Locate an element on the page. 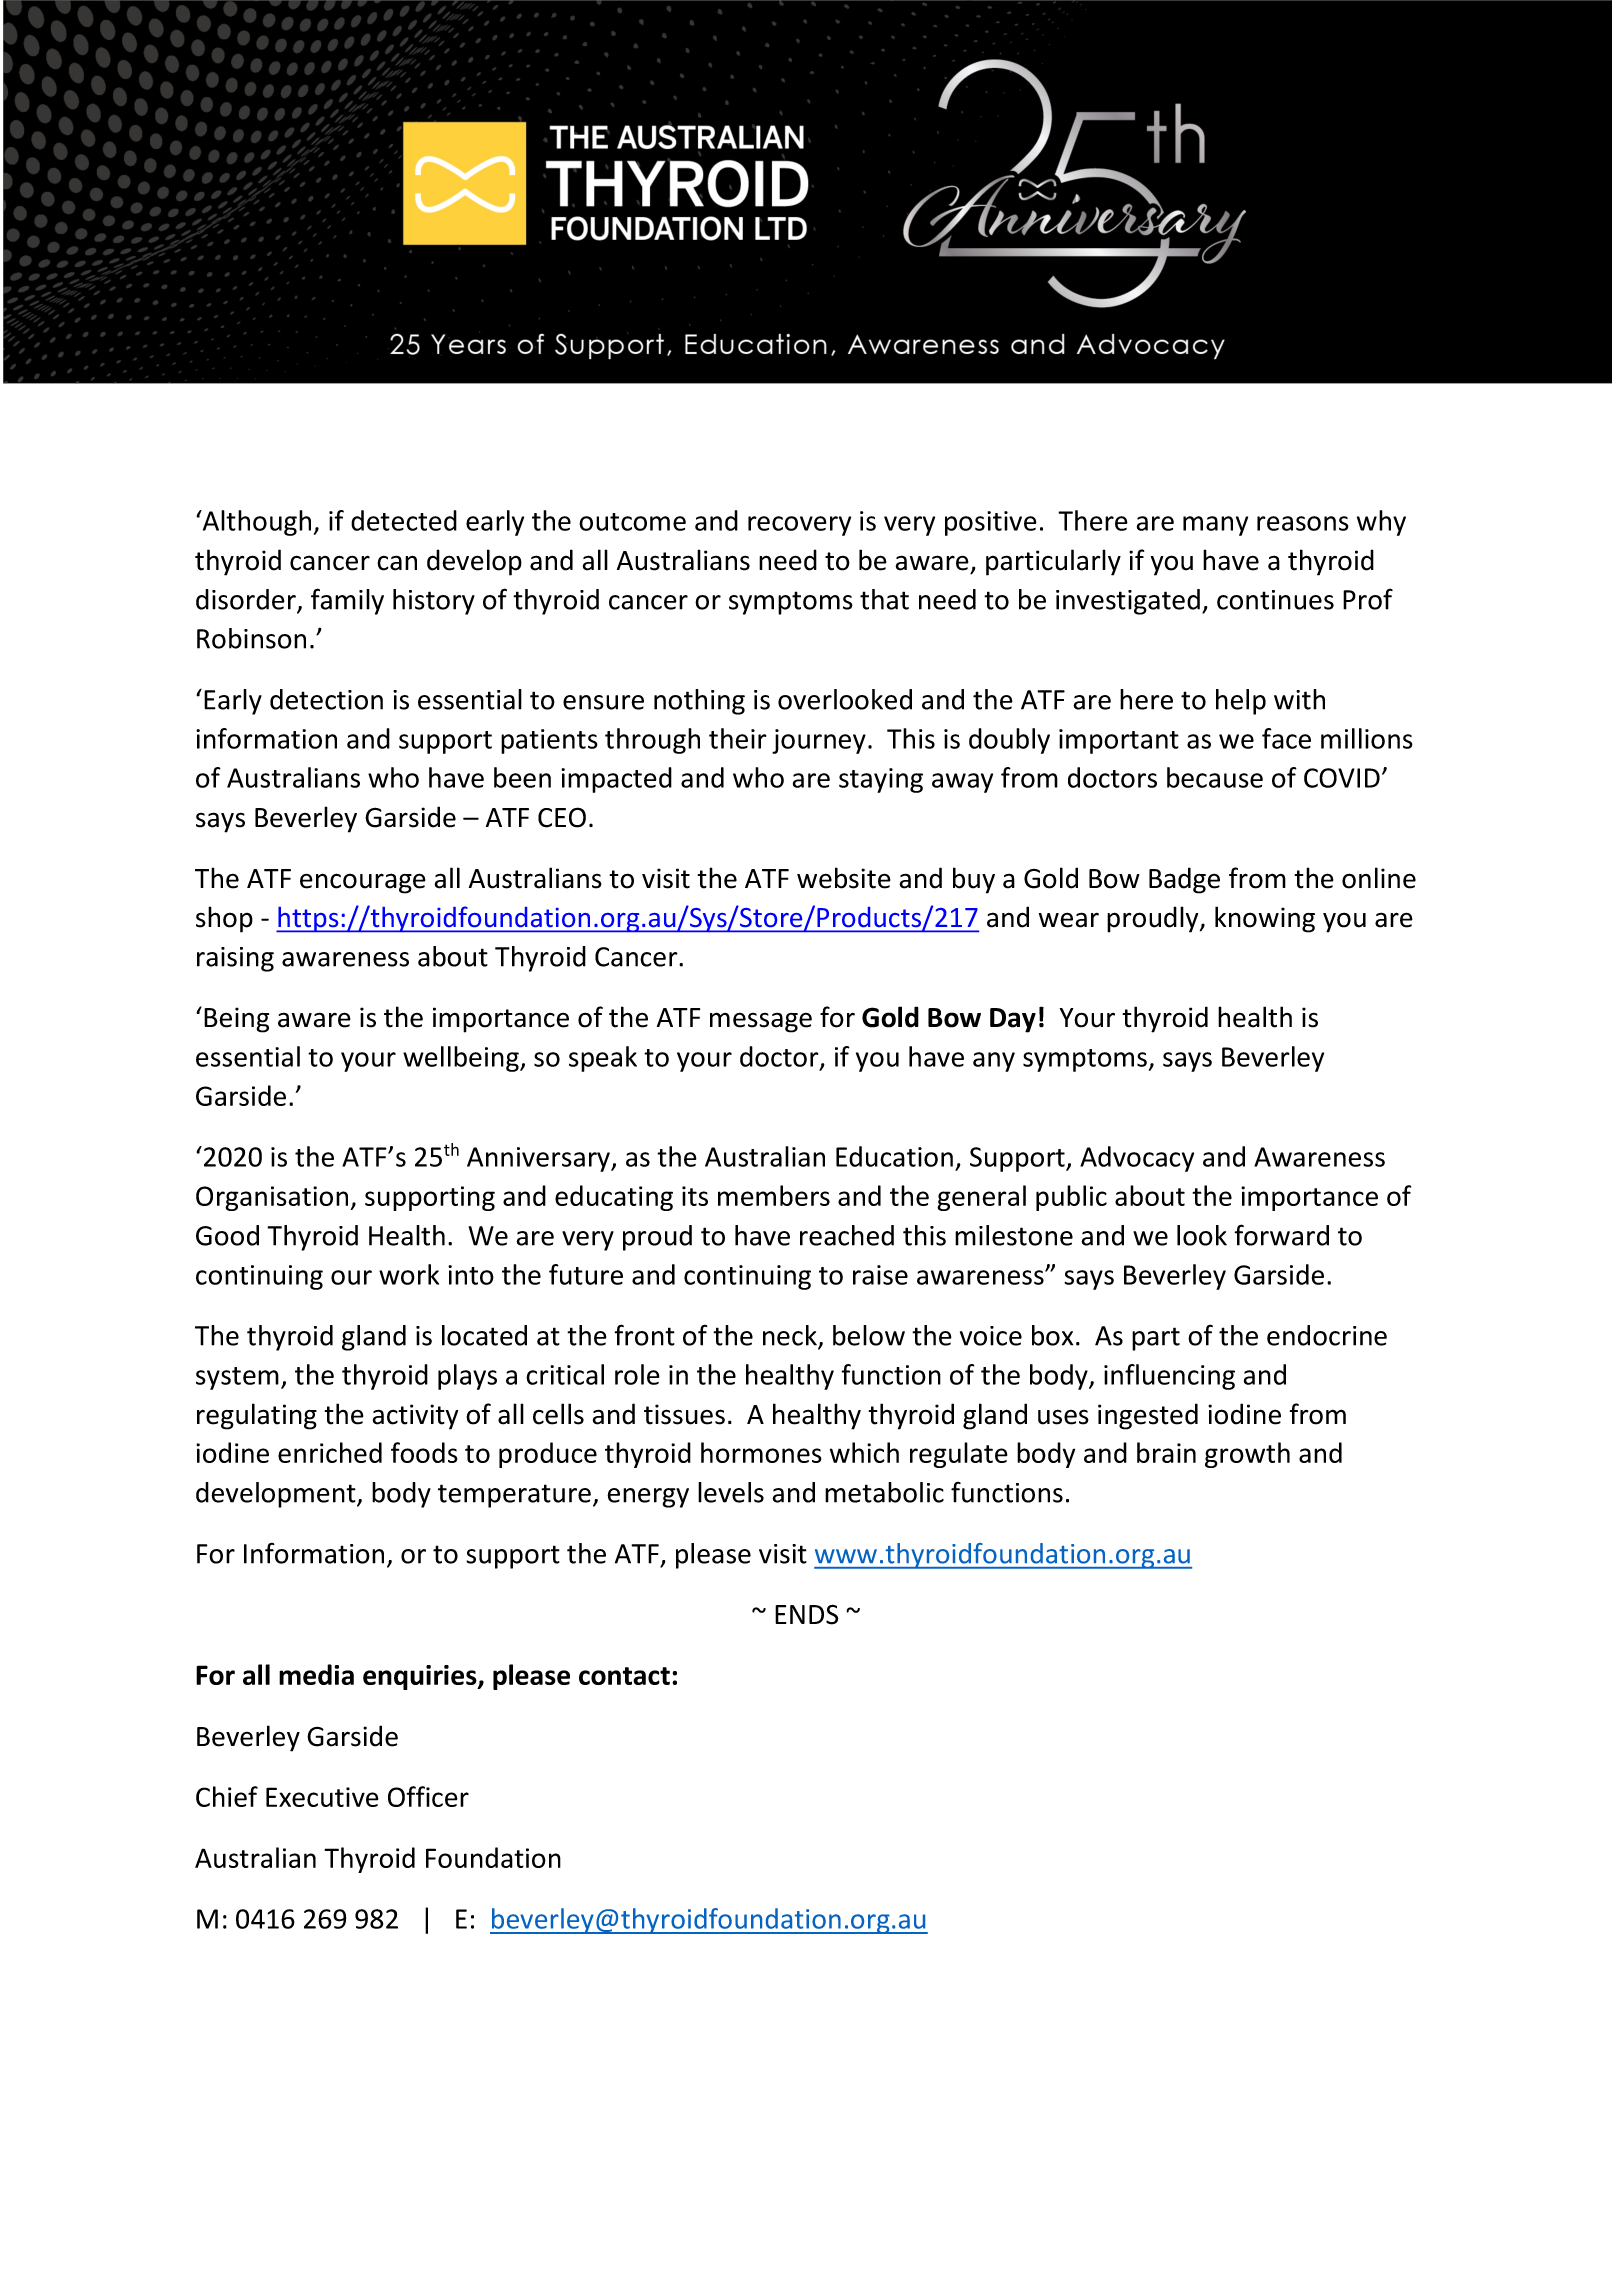  family is located at coordinates (347, 601).
